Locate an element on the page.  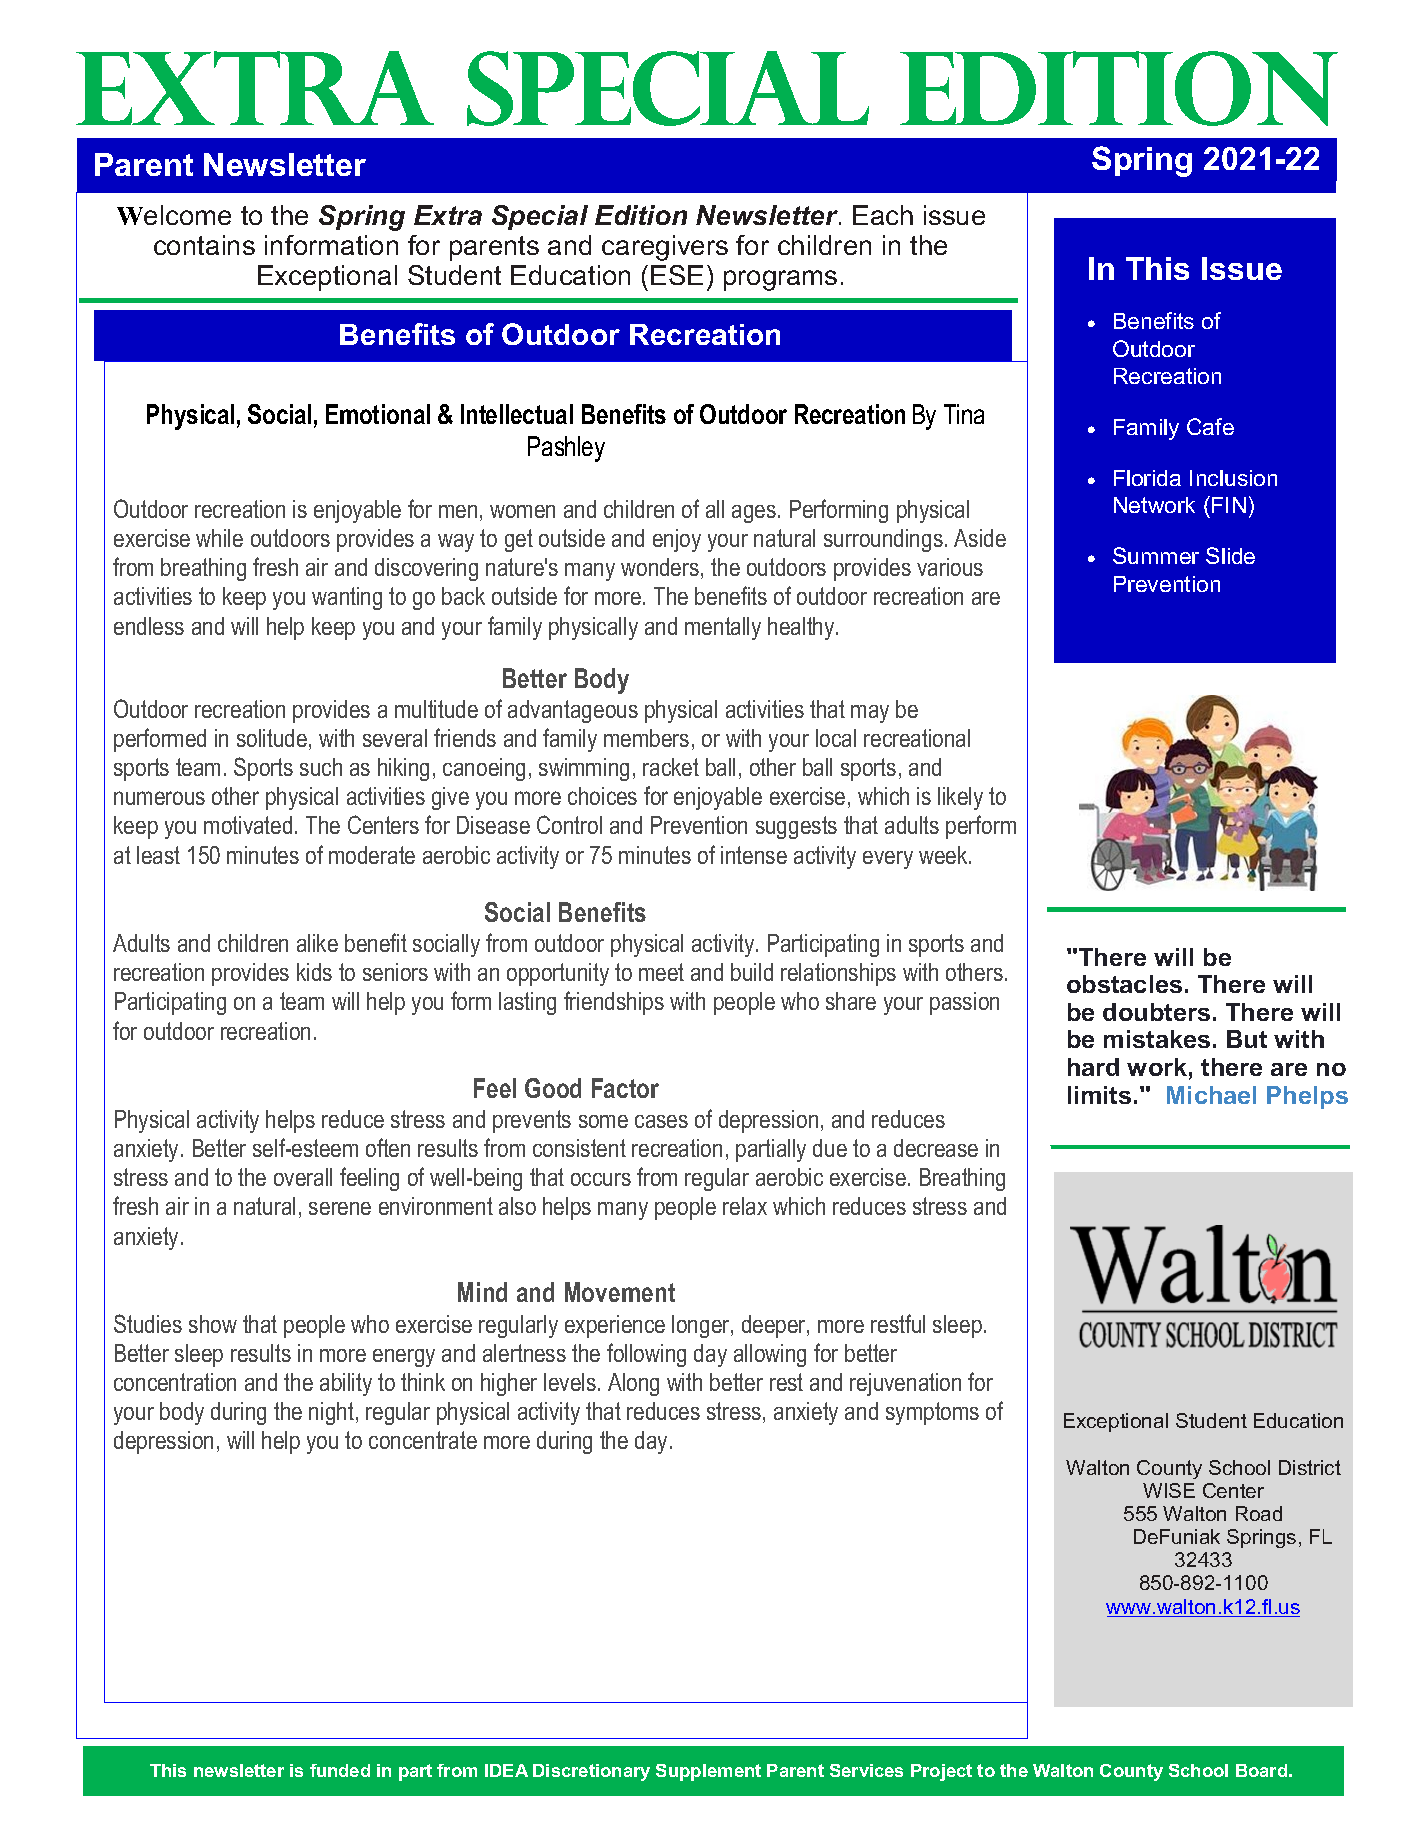
ESE is located at coordinates (677, 275).
